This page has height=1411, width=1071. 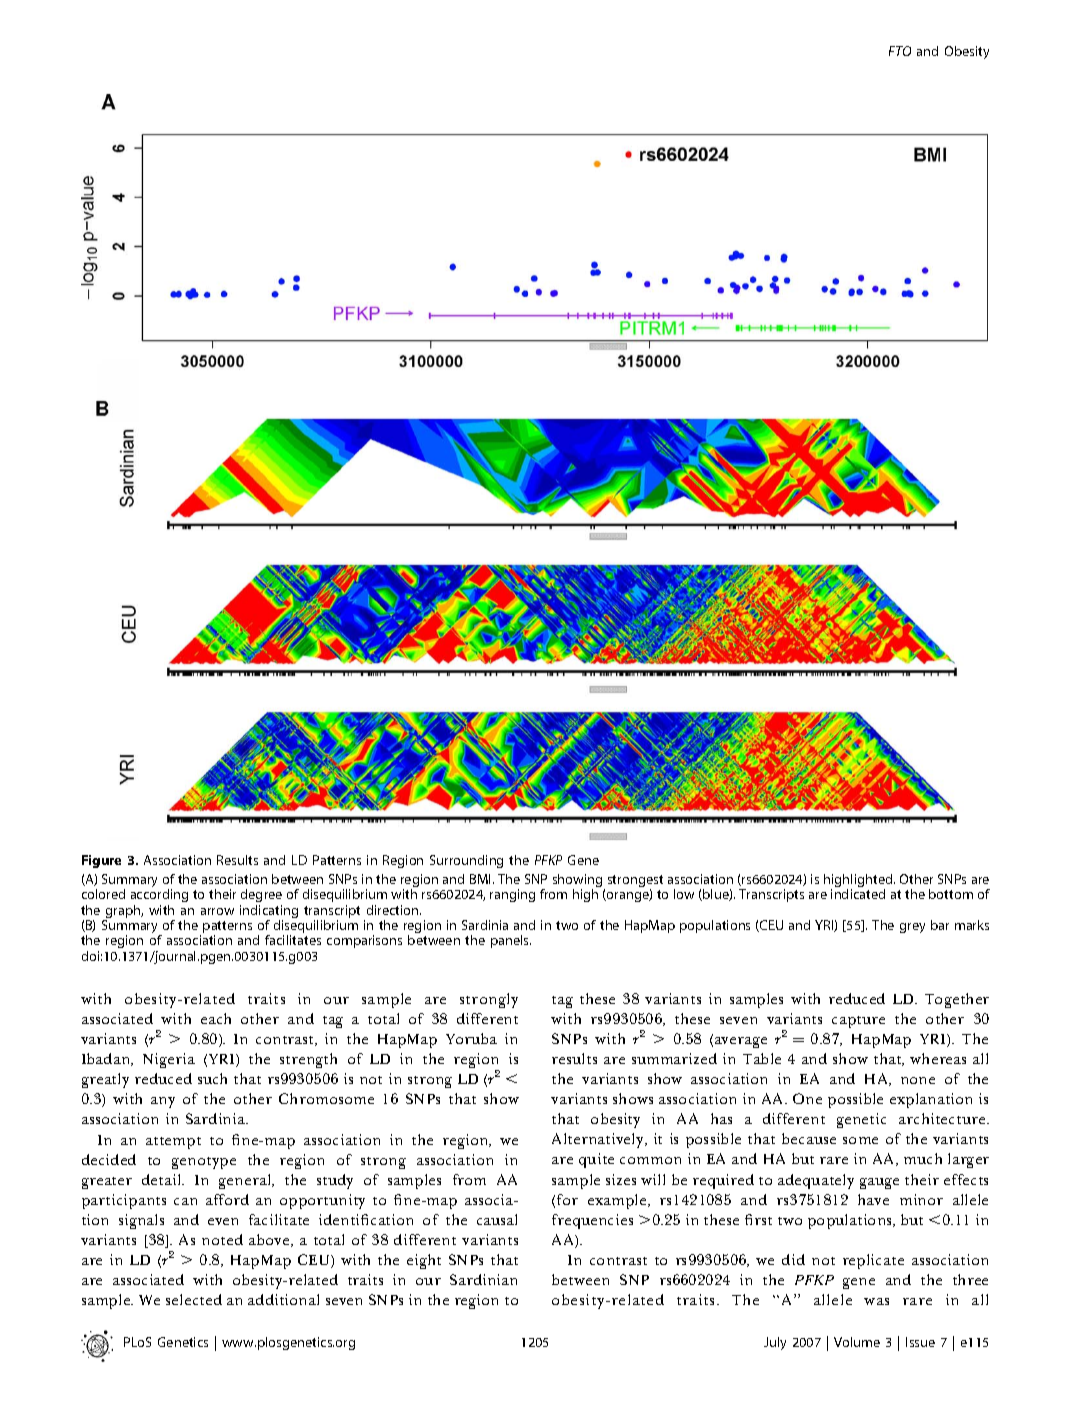 I want to click on indicated, so click(x=858, y=894).
